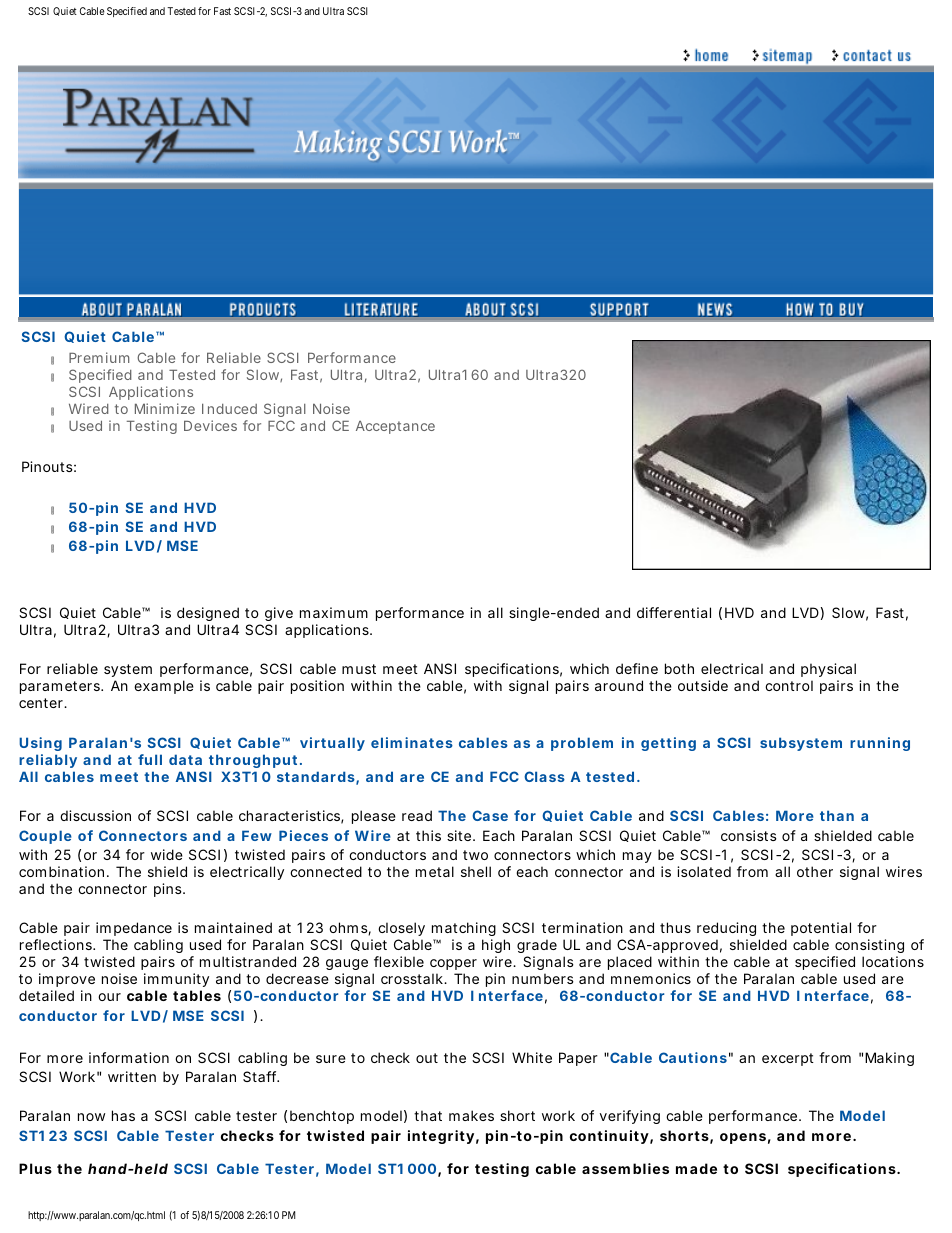  What do you see at coordinates (815, 871) in the document?
I see `other` at bounding box center [815, 871].
